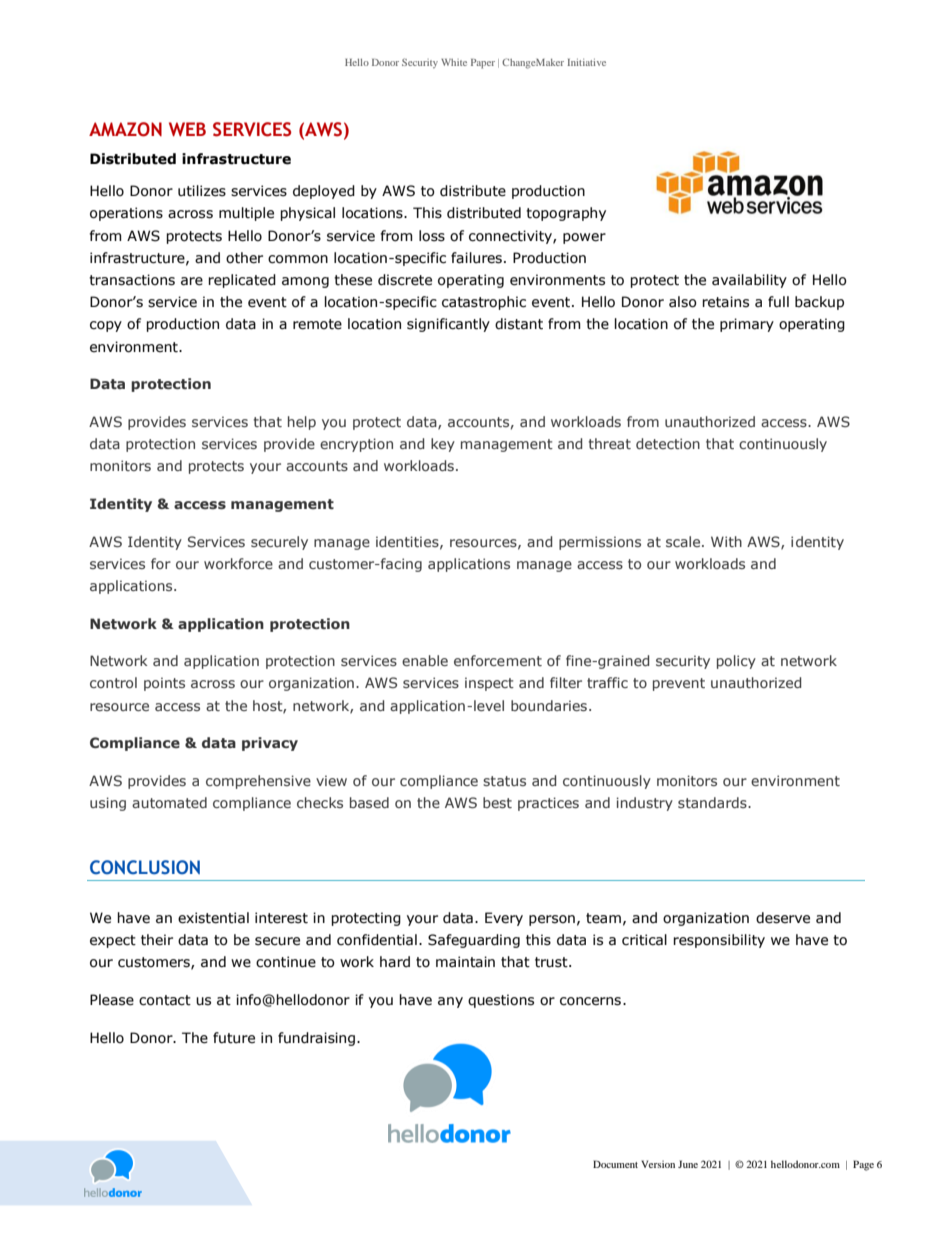 The image size is (952, 1233). What do you see at coordinates (483, 64) in the document?
I see `Paper` at bounding box center [483, 64].
